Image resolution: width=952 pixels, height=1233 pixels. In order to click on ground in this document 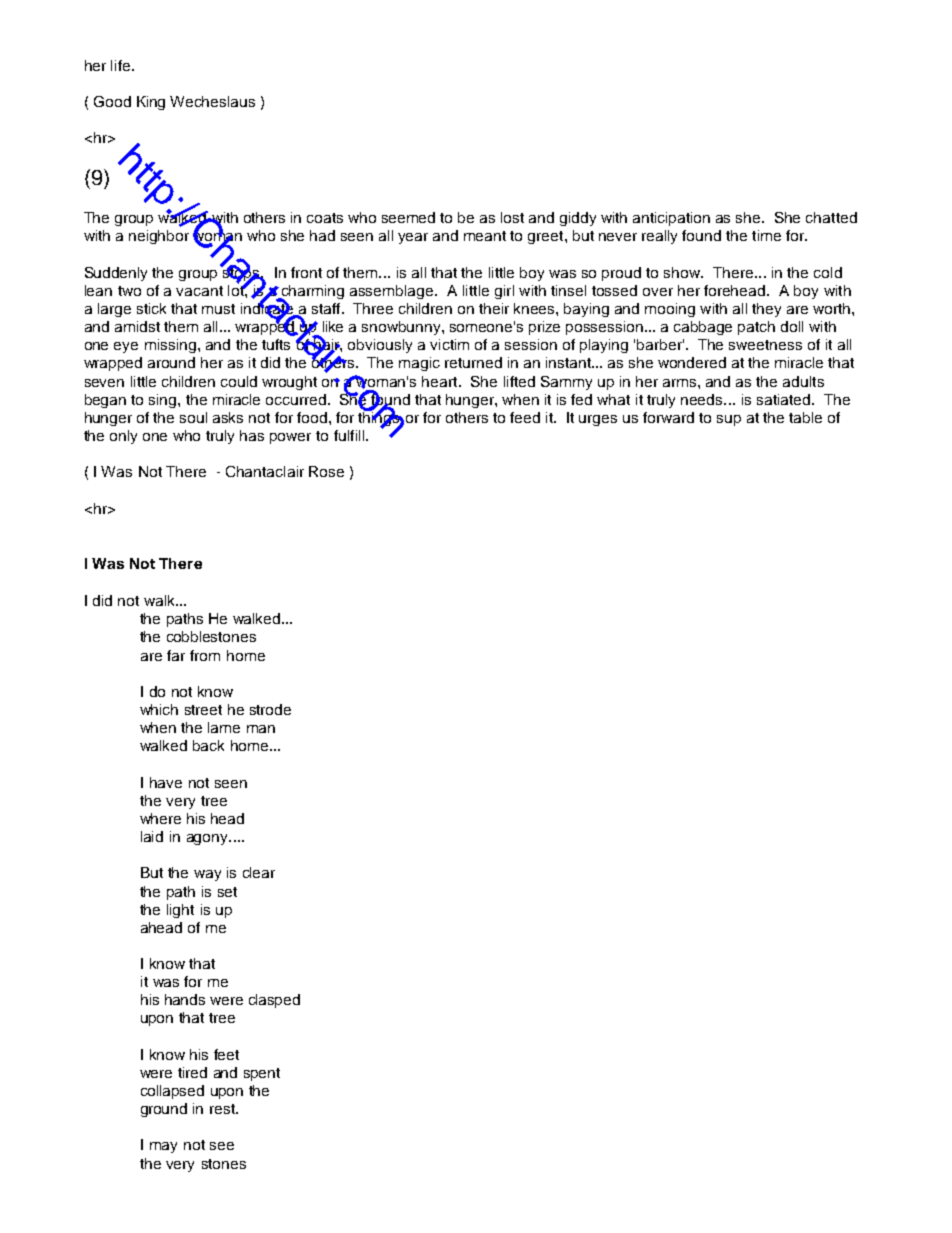, I will do `click(164, 1110)`.
